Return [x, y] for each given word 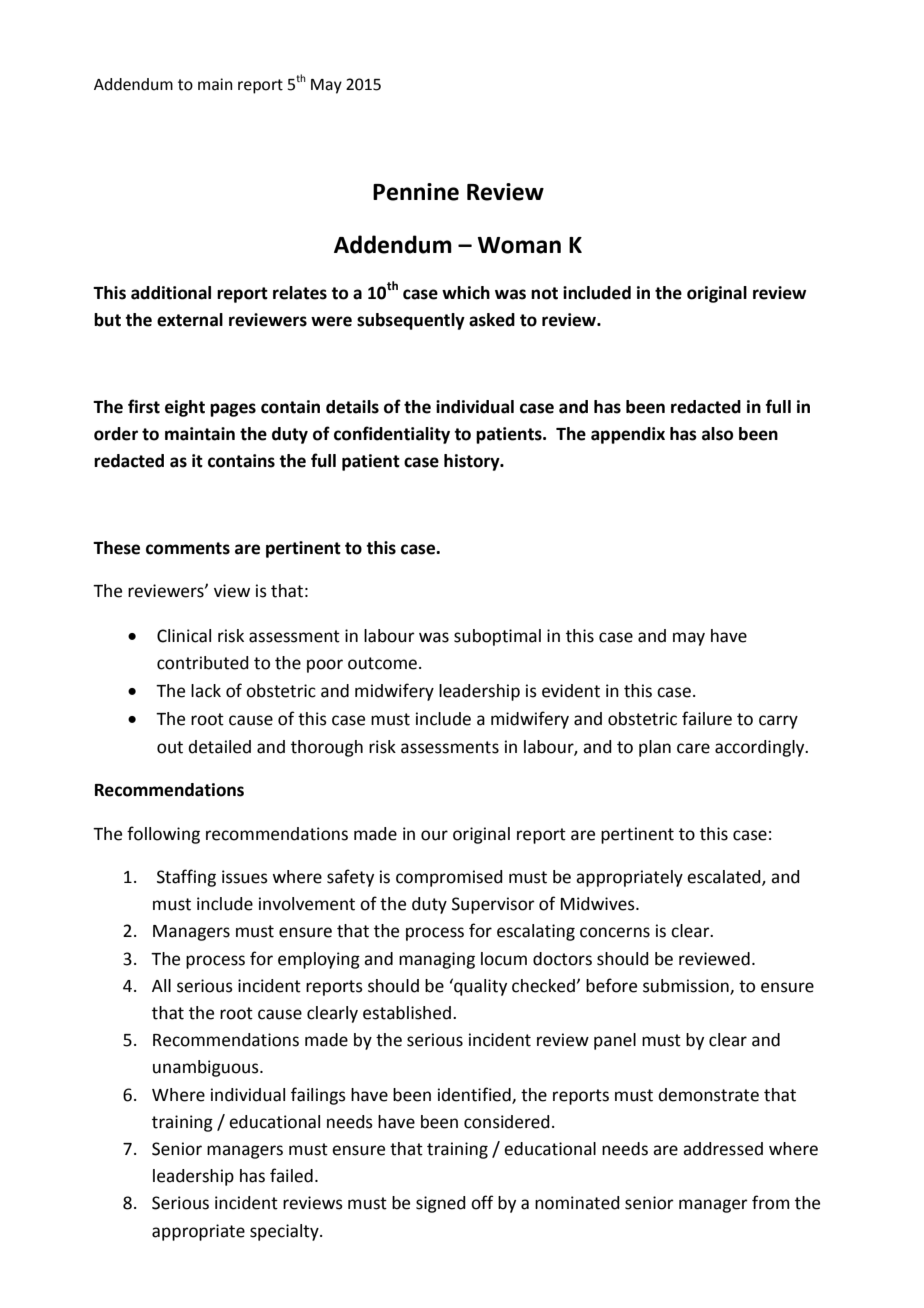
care [693, 748]
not [544, 293]
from [771, 1202]
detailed [219, 747]
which [466, 293]
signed [441, 1204]
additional [171, 293]
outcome [382, 663]
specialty [285, 1232]
